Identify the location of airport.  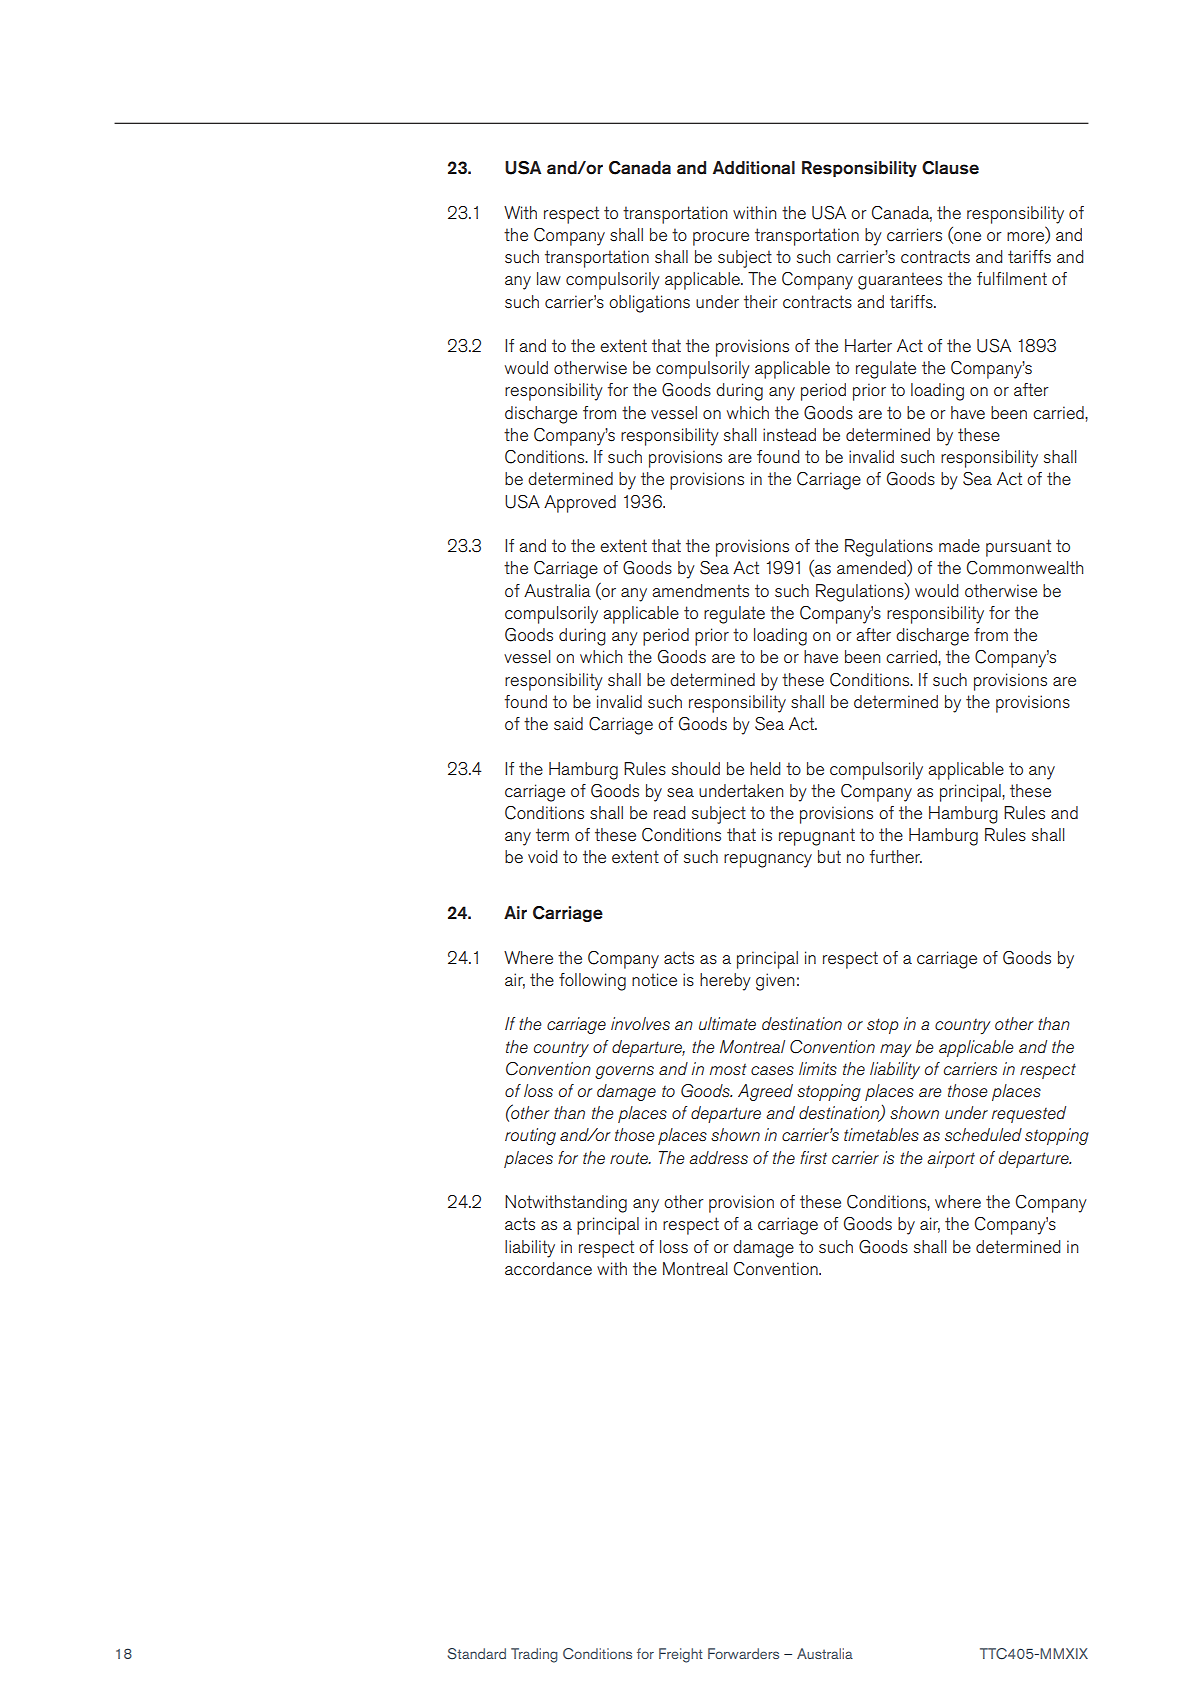
(951, 1159).
